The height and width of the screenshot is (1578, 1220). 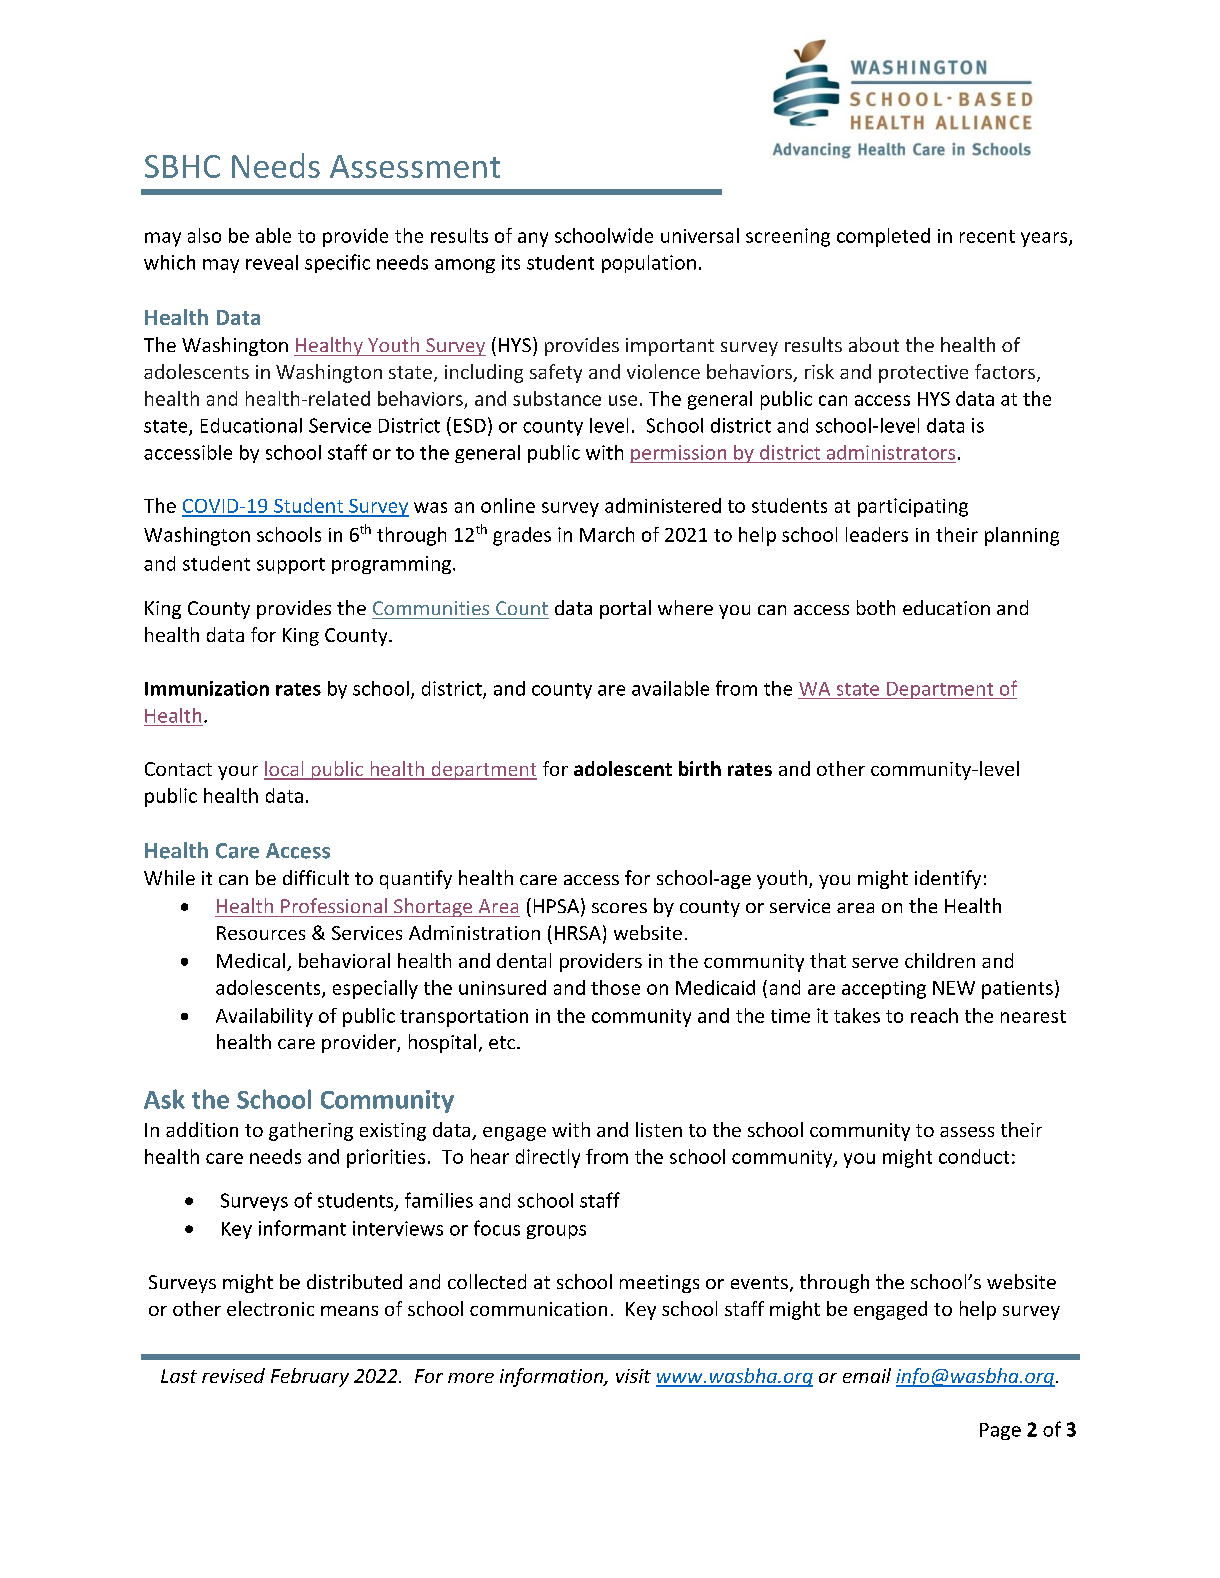 I want to click on gathering, so click(x=311, y=1131).
